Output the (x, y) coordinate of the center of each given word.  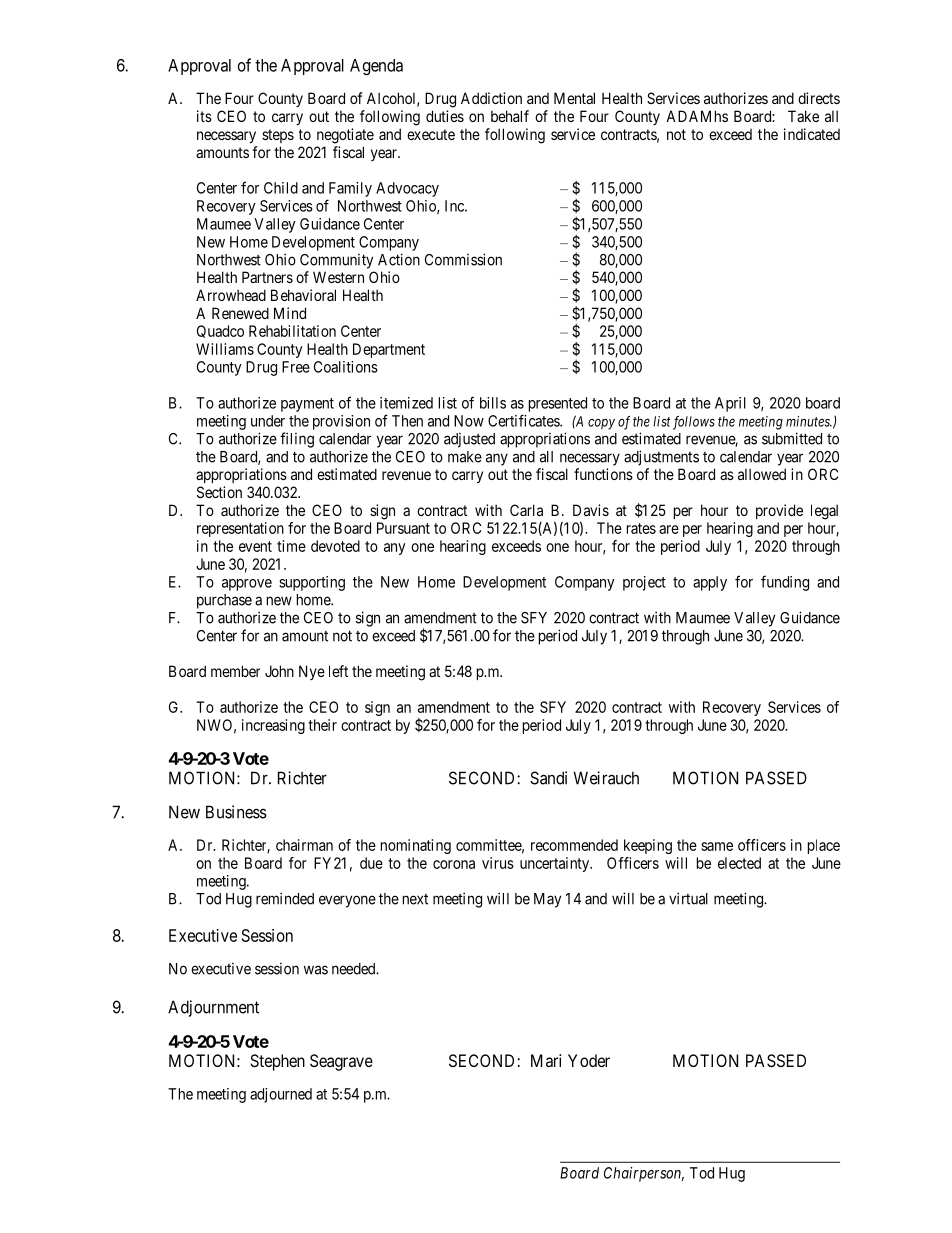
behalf (510, 116)
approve (247, 585)
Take (803, 116)
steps (278, 136)
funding (785, 583)
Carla (526, 510)
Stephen (277, 1062)
